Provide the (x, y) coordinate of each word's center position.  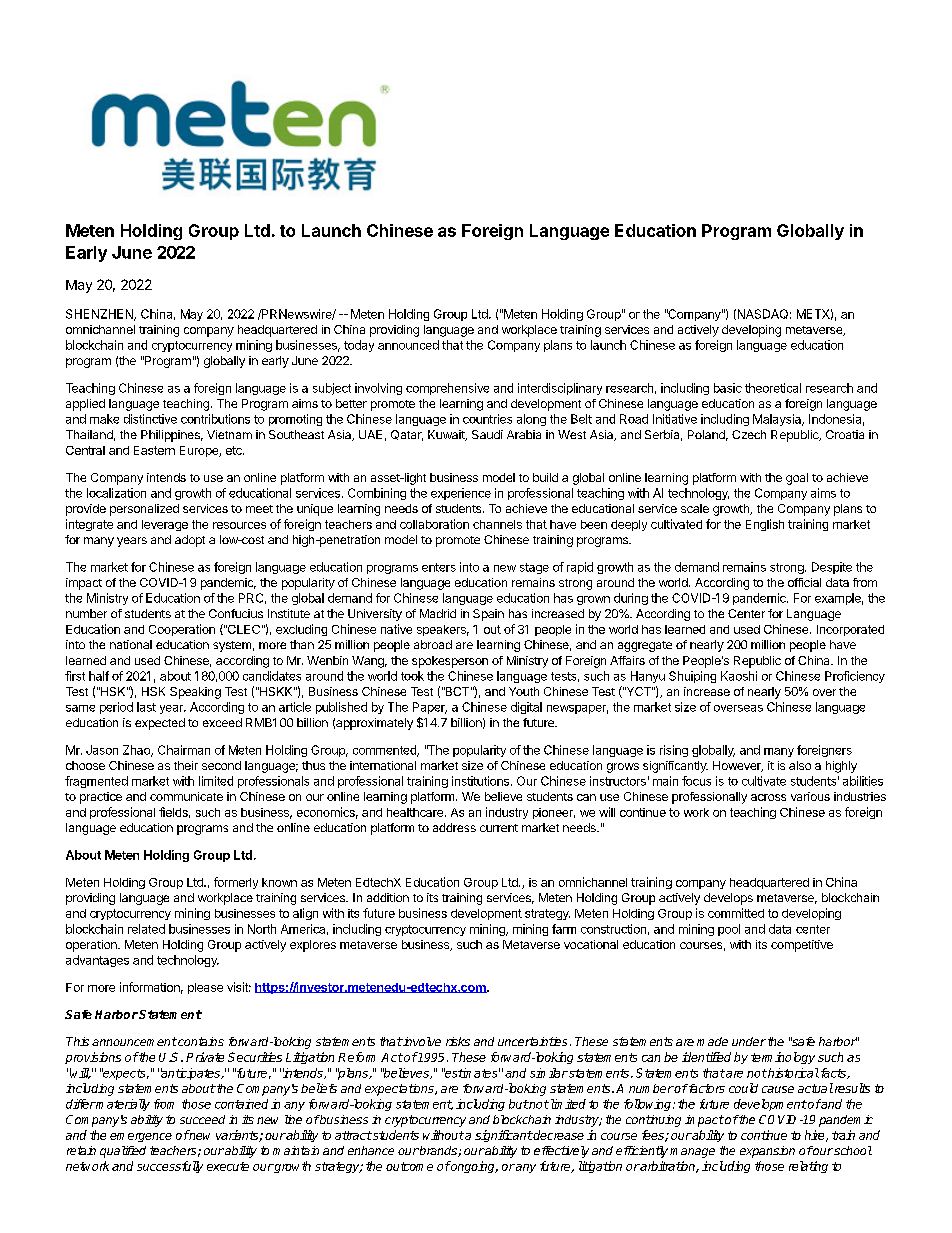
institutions (482, 781)
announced (408, 345)
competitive (802, 946)
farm (564, 929)
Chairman (184, 750)
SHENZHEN (100, 315)
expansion (767, 1152)
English (765, 525)
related (146, 929)
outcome (409, 1166)
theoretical (773, 388)
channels (497, 524)
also (800, 765)
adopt (190, 541)
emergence (141, 1137)
